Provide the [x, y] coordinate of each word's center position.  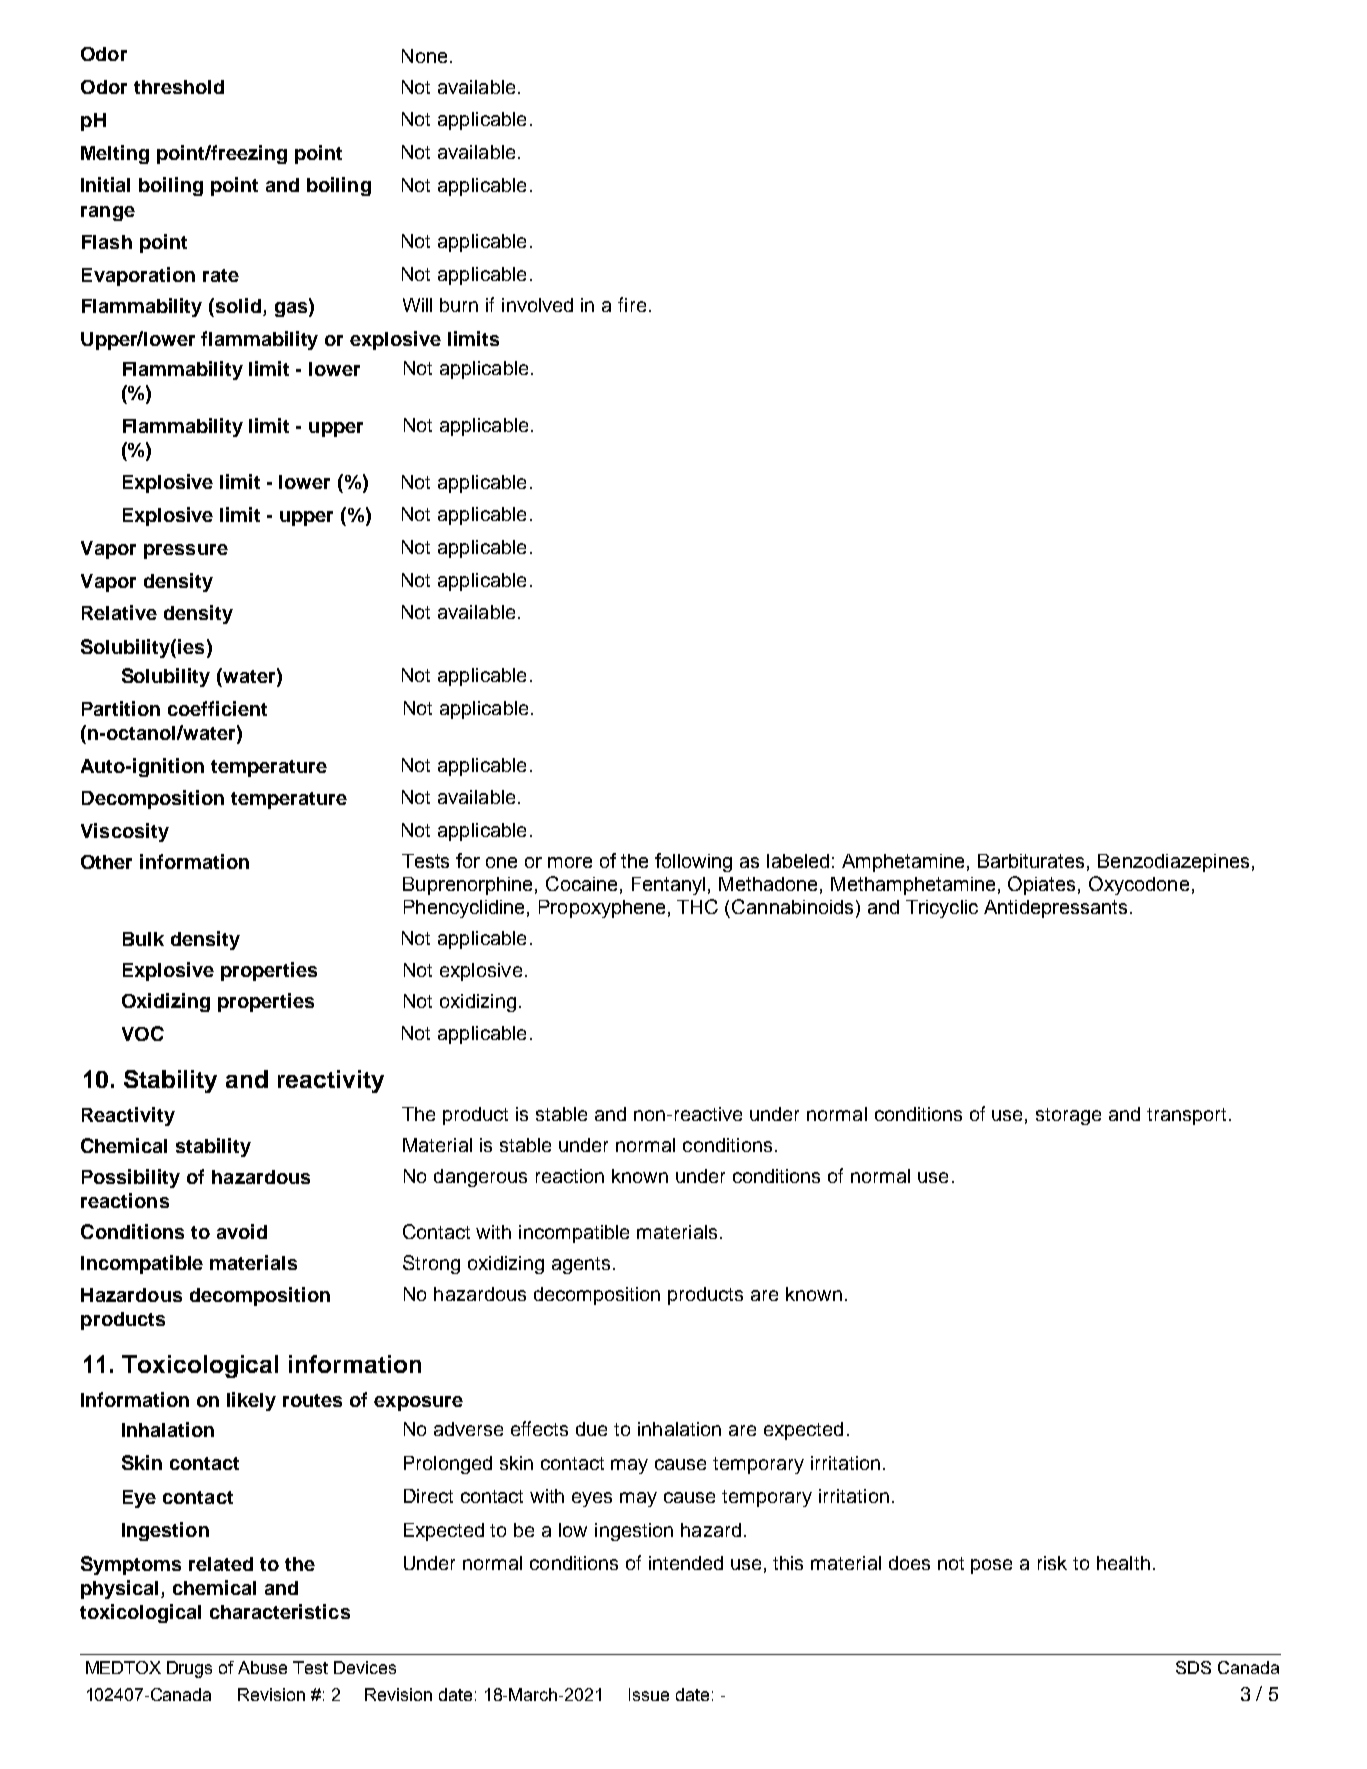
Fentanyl [668, 886]
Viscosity [125, 832]
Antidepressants [1055, 909]
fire [632, 304]
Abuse [262, 1667]
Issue [649, 1694]
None [424, 56]
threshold [179, 87]
